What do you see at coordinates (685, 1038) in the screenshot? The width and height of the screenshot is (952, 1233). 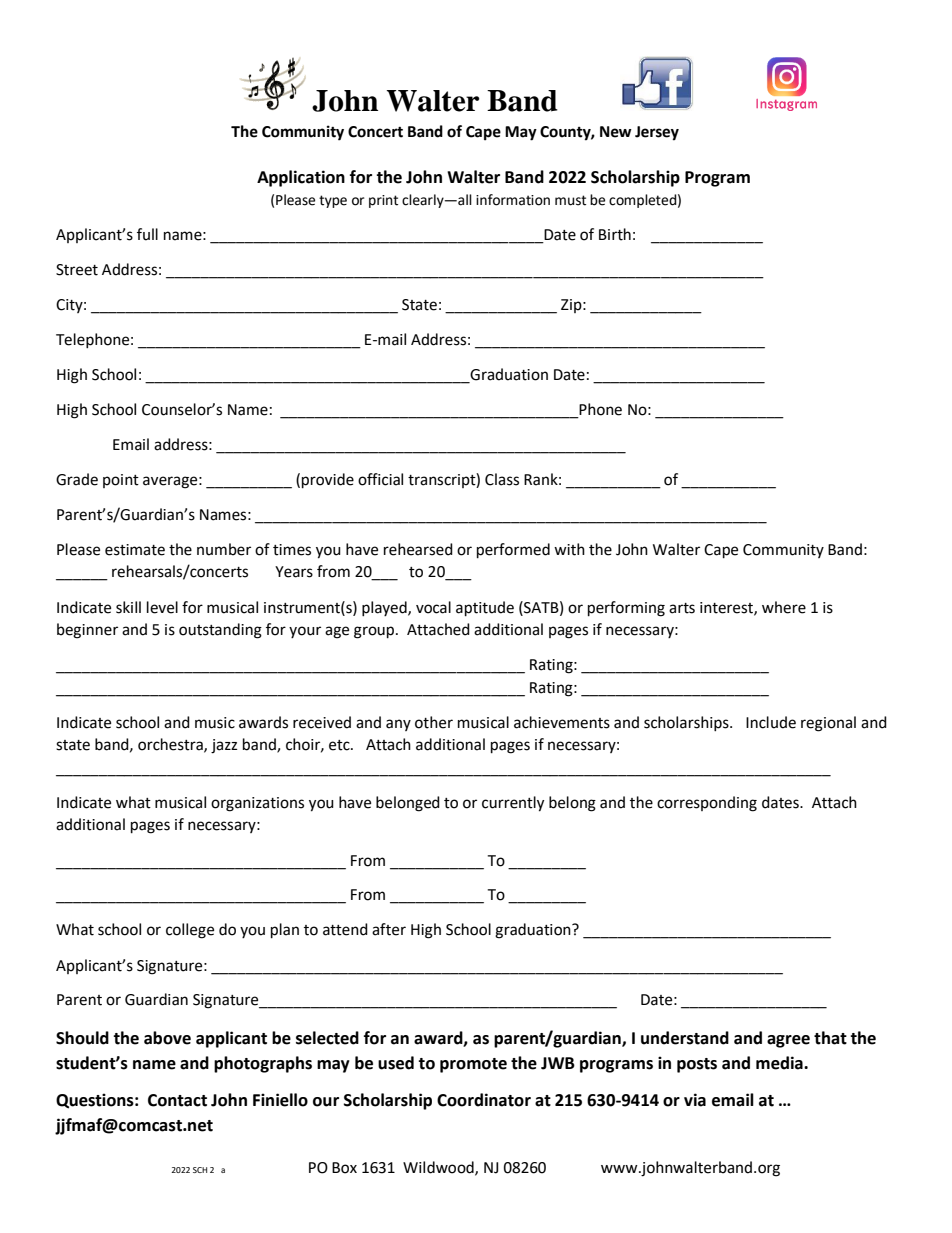 I see `understand` at bounding box center [685, 1038].
